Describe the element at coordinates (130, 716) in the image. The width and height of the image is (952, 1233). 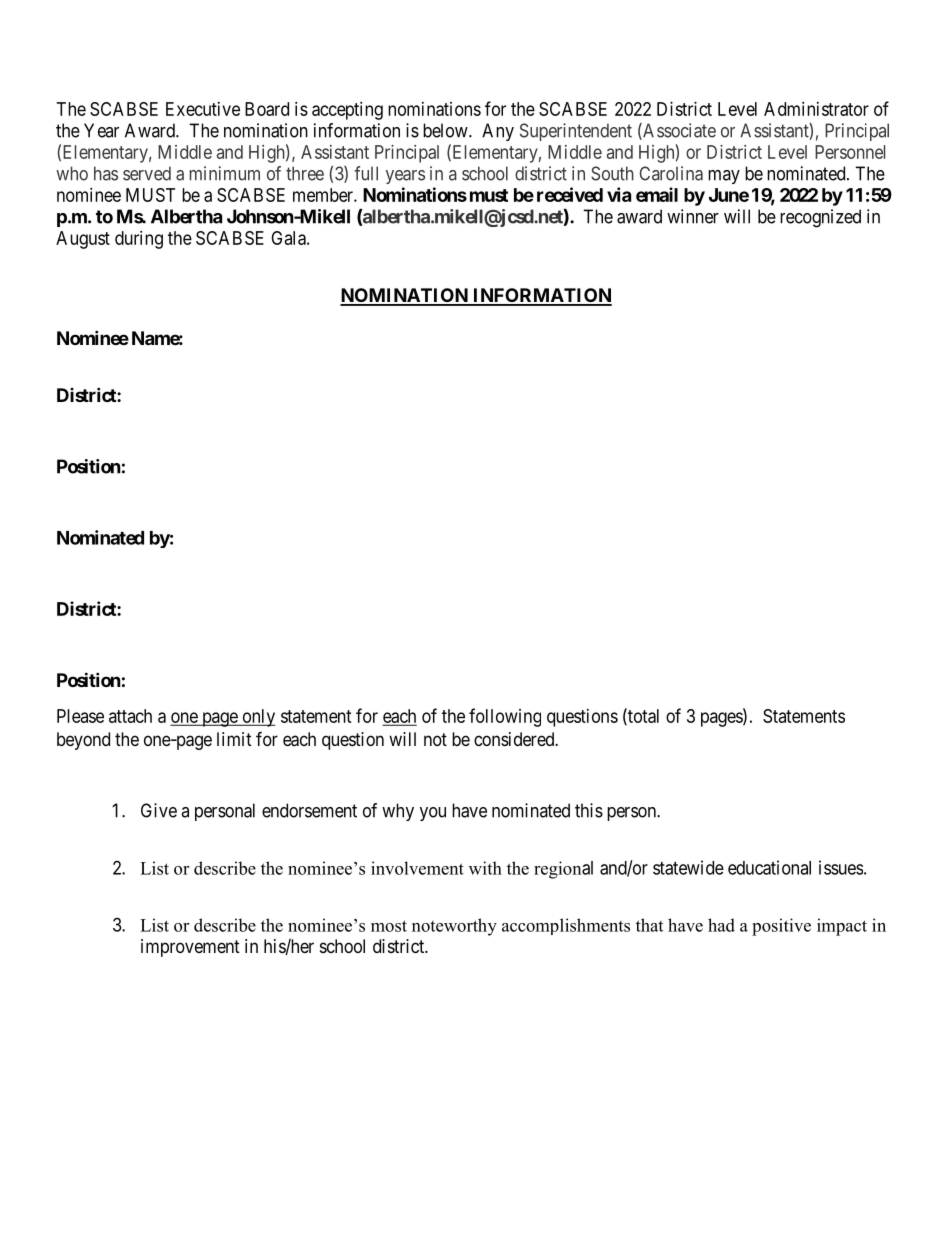
I see `attach` at that location.
